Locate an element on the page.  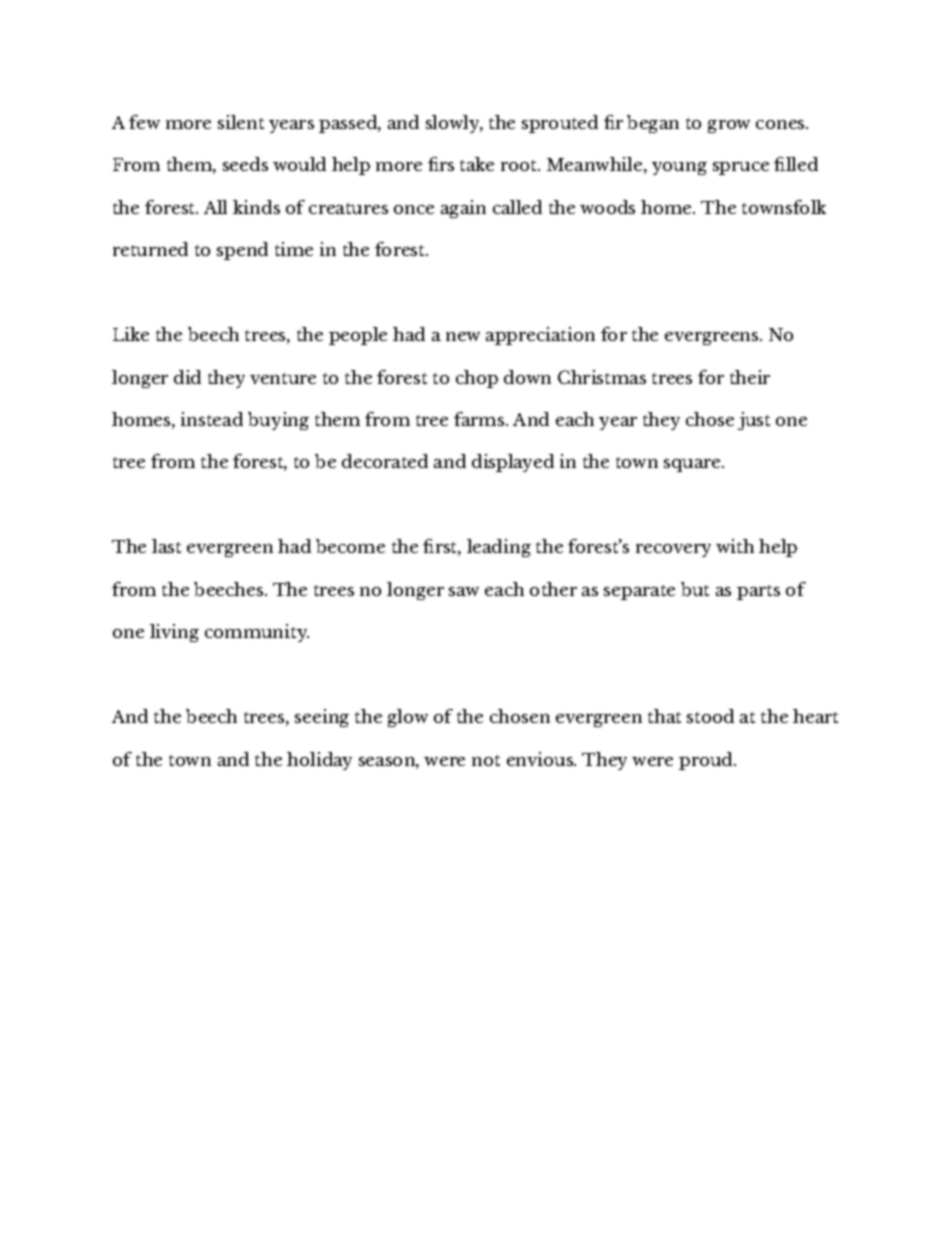
woods is located at coordinates (607, 207).
